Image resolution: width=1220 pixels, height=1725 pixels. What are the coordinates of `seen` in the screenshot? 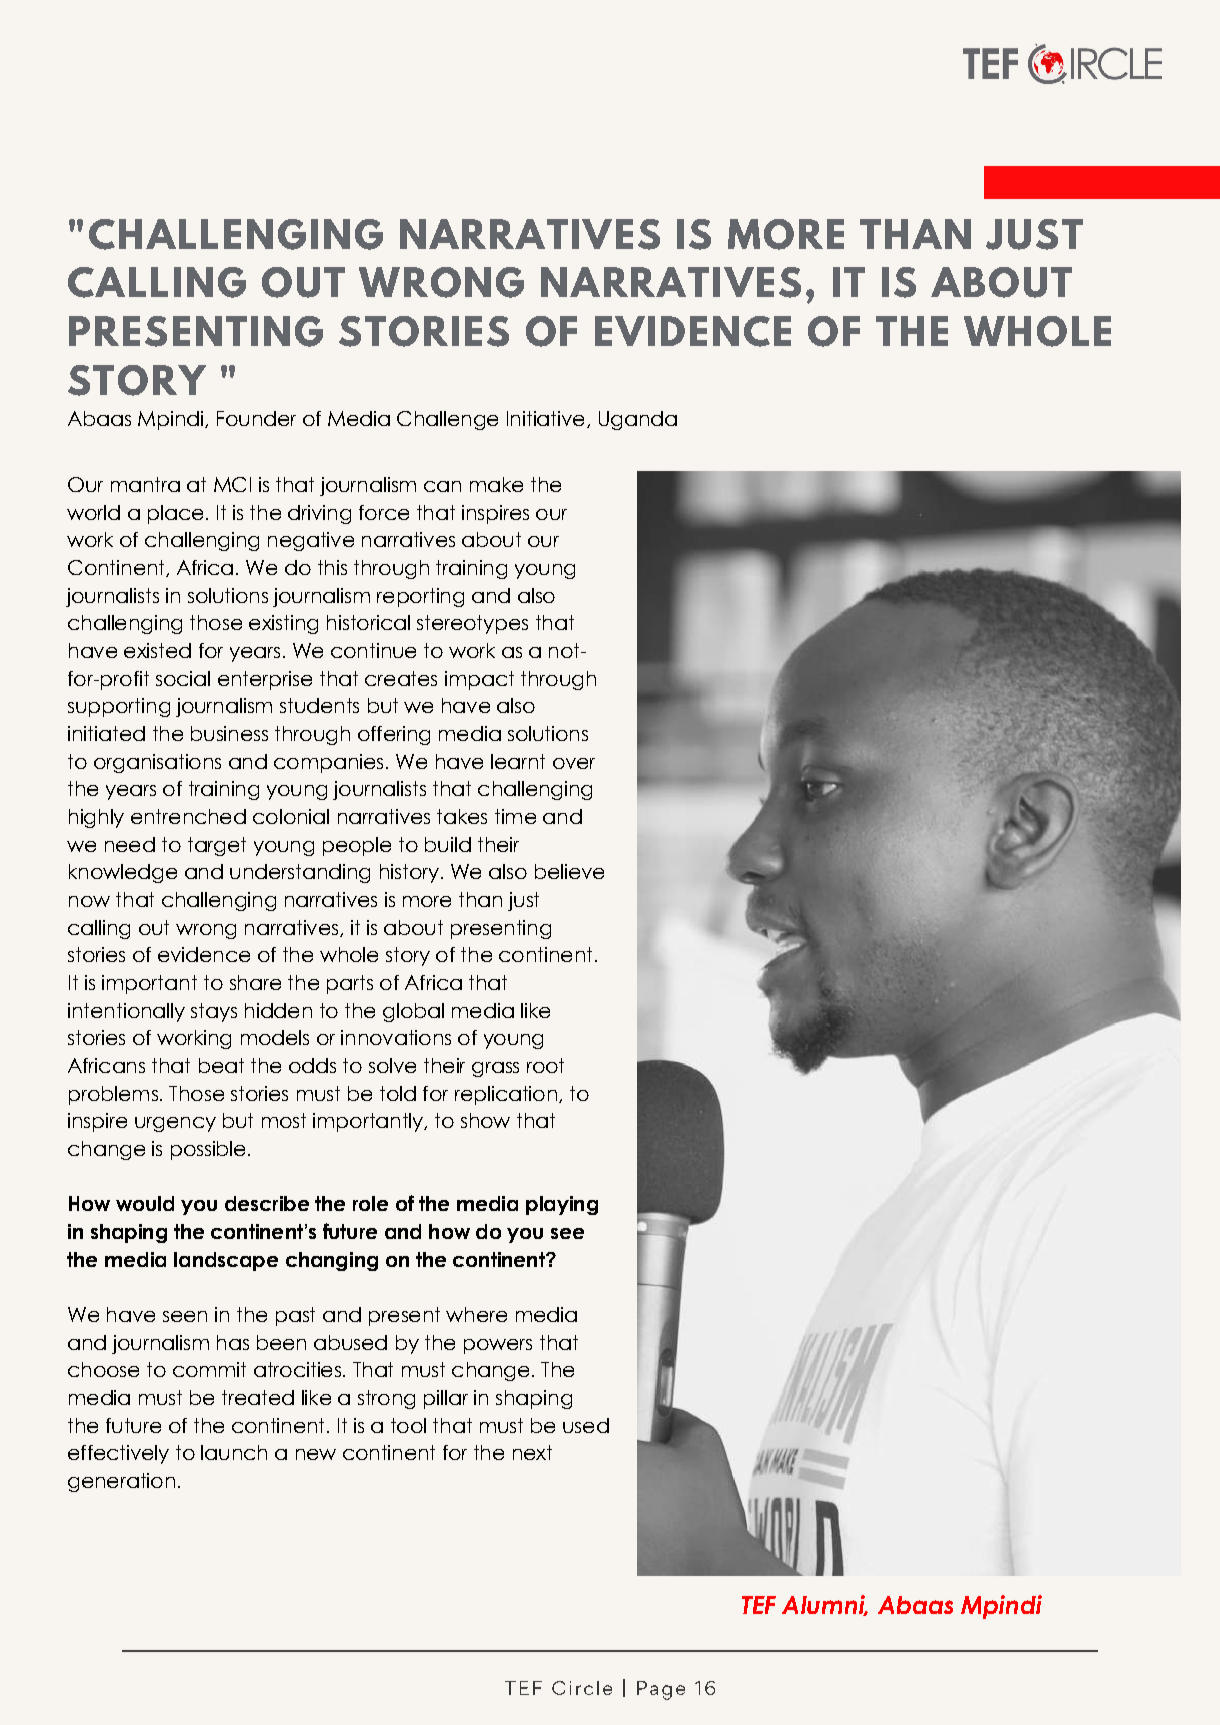 It's located at (185, 1316).
